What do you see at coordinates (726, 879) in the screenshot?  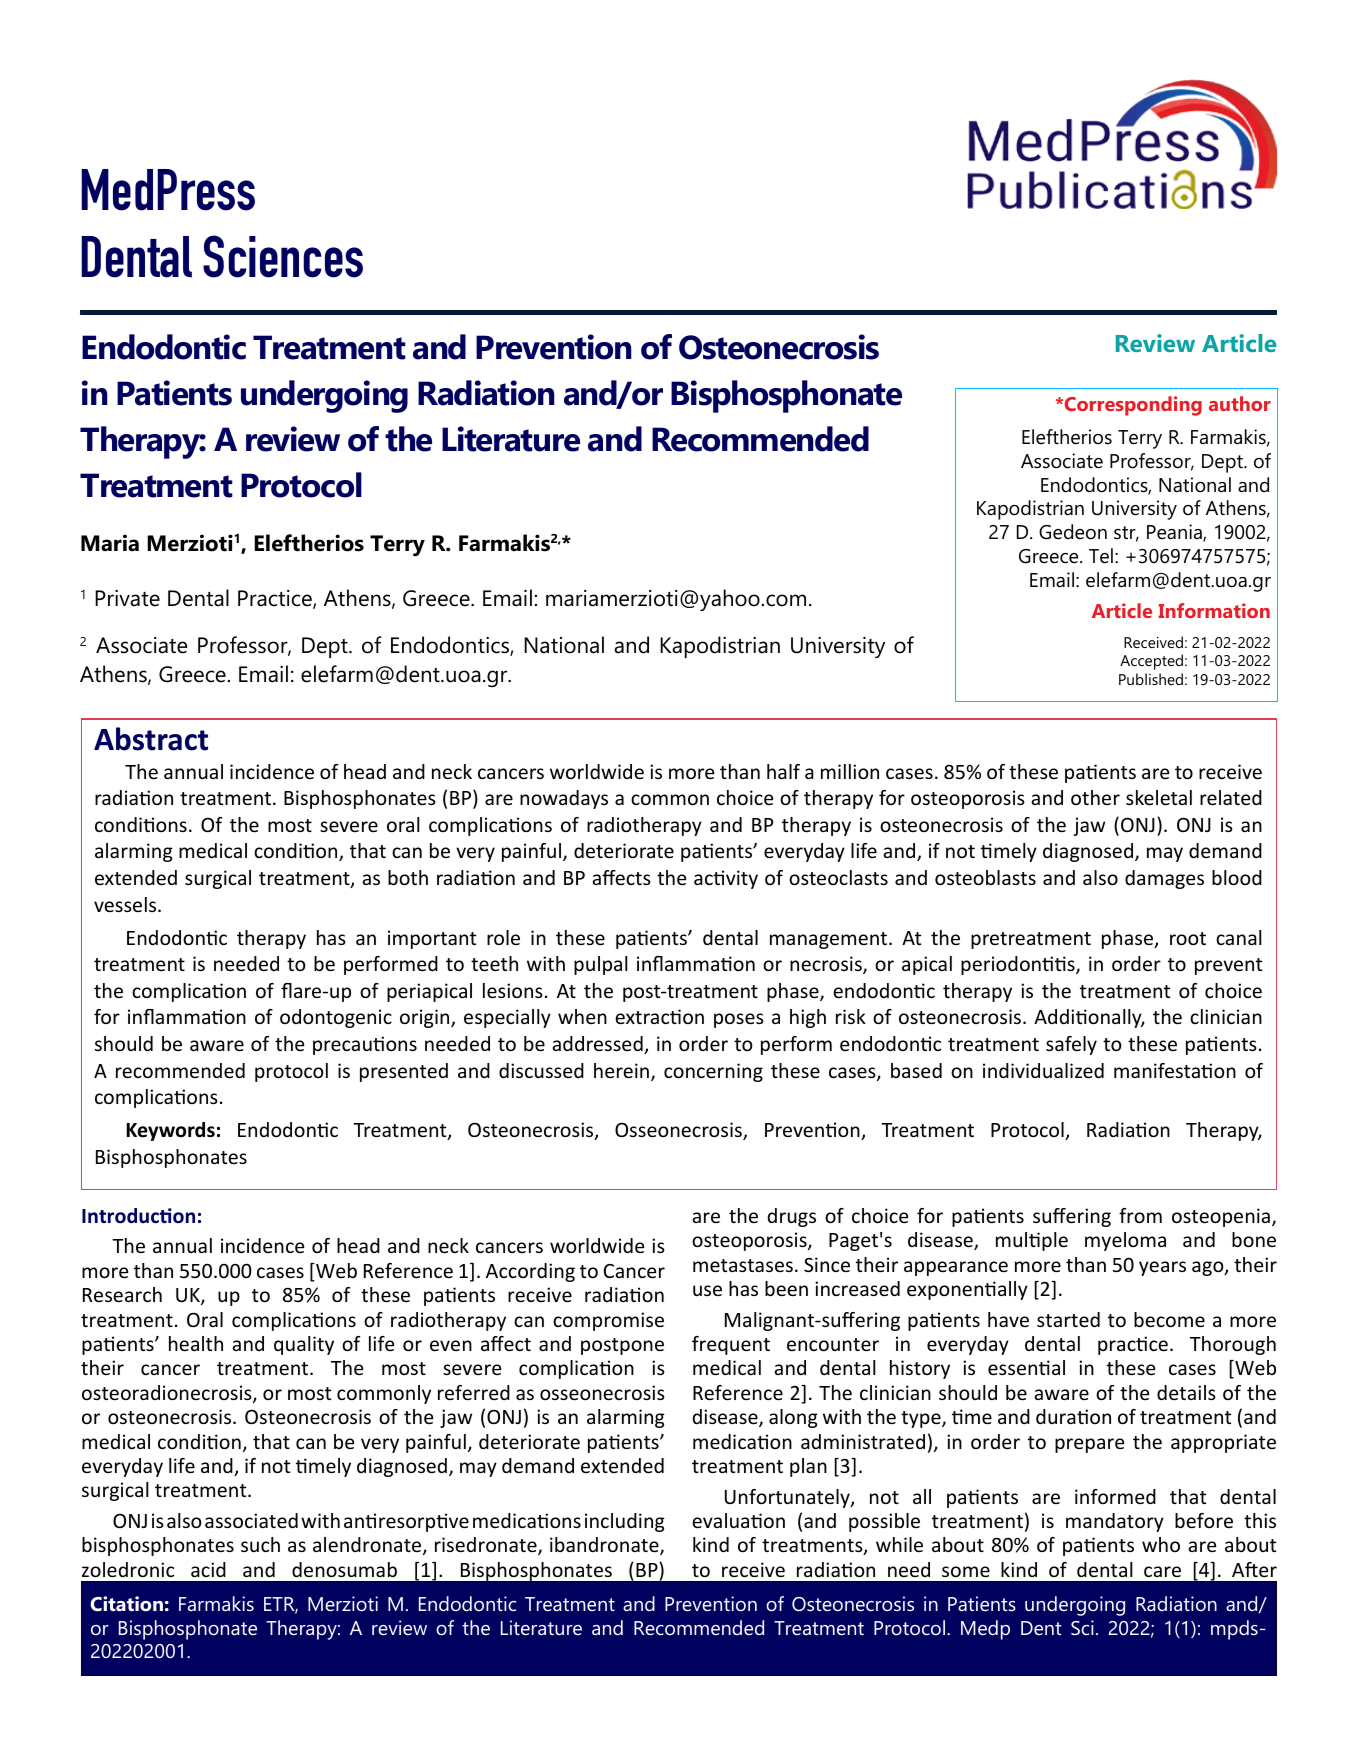 I see `activity` at bounding box center [726, 879].
